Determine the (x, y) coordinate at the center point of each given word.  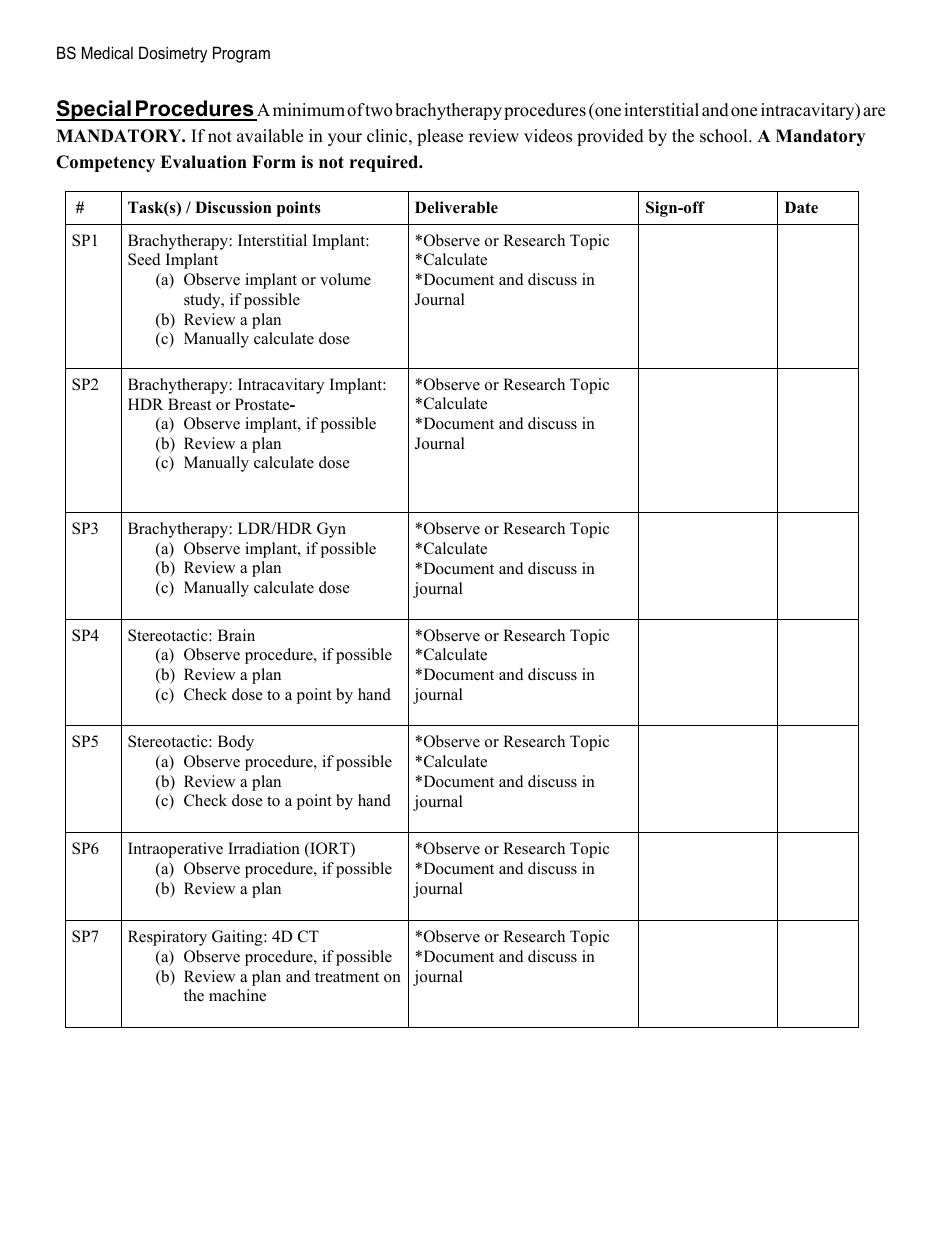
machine (237, 995)
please (440, 137)
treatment (347, 977)
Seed (144, 259)
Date (801, 207)
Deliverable (456, 207)
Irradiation (264, 848)
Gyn (331, 530)
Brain (236, 635)
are (874, 112)
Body (236, 743)
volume (345, 279)
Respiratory (167, 938)
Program (241, 54)
